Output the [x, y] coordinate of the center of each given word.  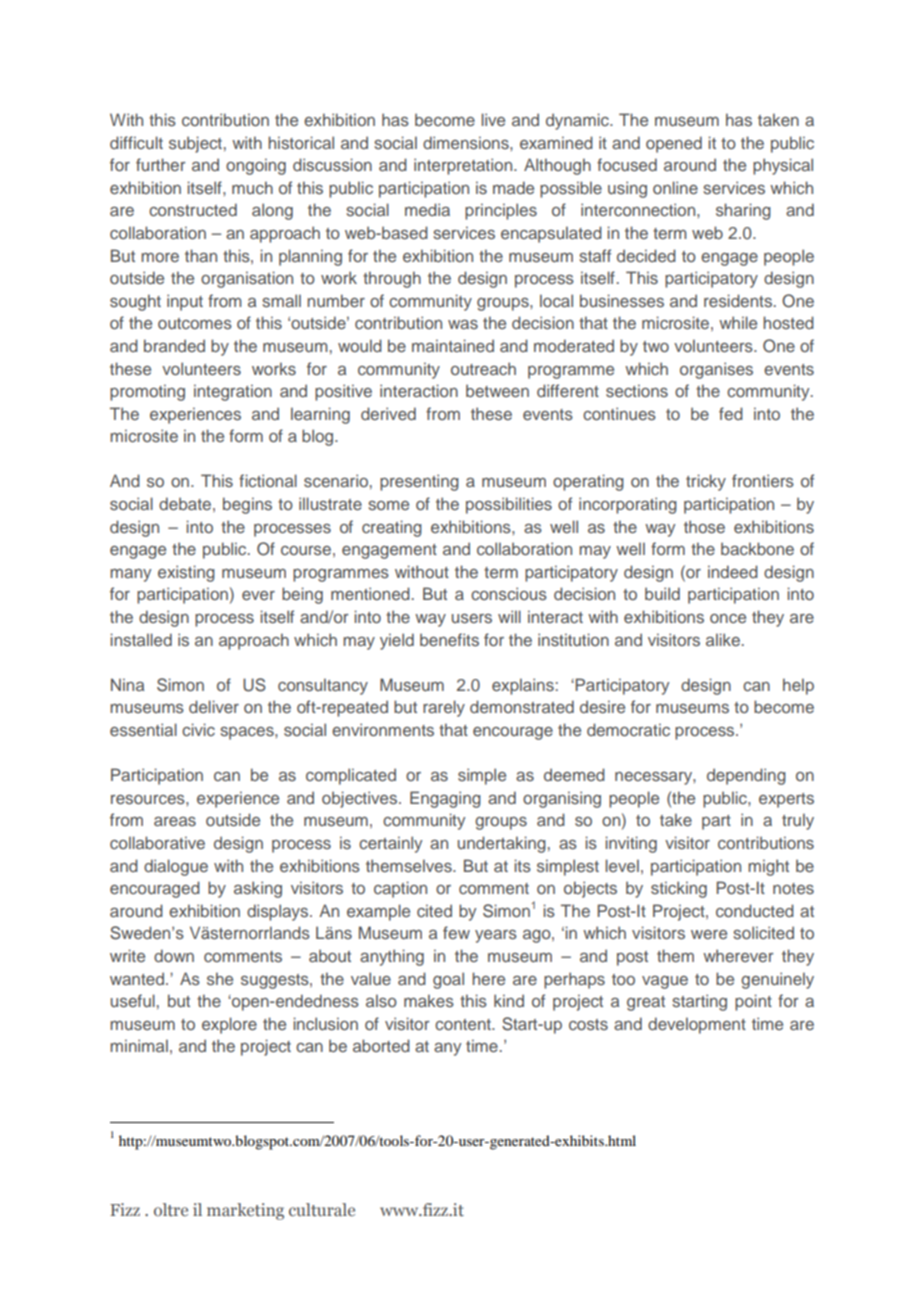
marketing [245, 1211]
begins [247, 505]
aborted [381, 1045]
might [768, 867]
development [697, 1025]
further [161, 164]
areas [175, 821]
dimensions [467, 142]
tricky [706, 482]
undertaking [502, 844]
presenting [419, 482]
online [675, 187]
